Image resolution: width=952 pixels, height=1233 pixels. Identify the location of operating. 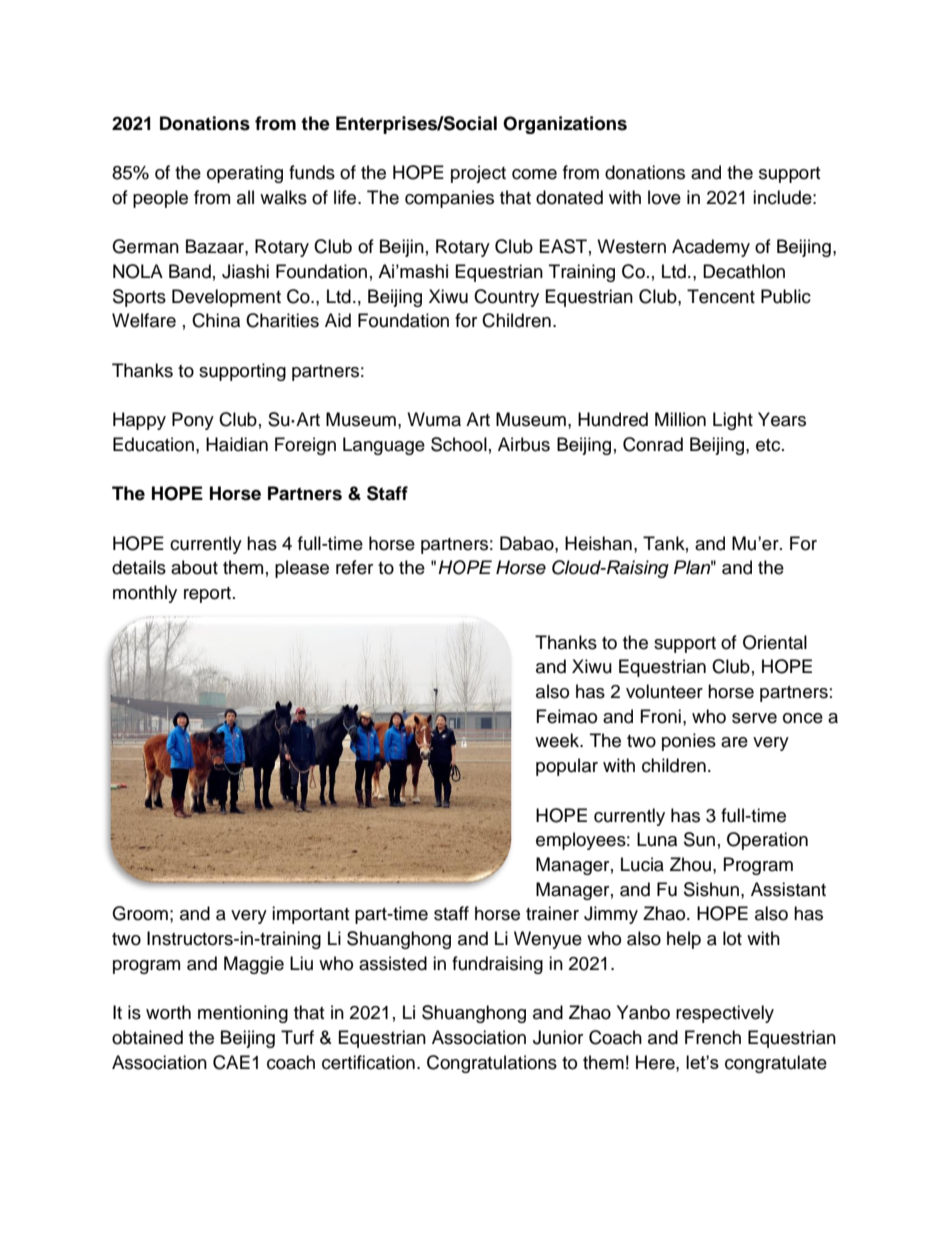
(245, 174).
